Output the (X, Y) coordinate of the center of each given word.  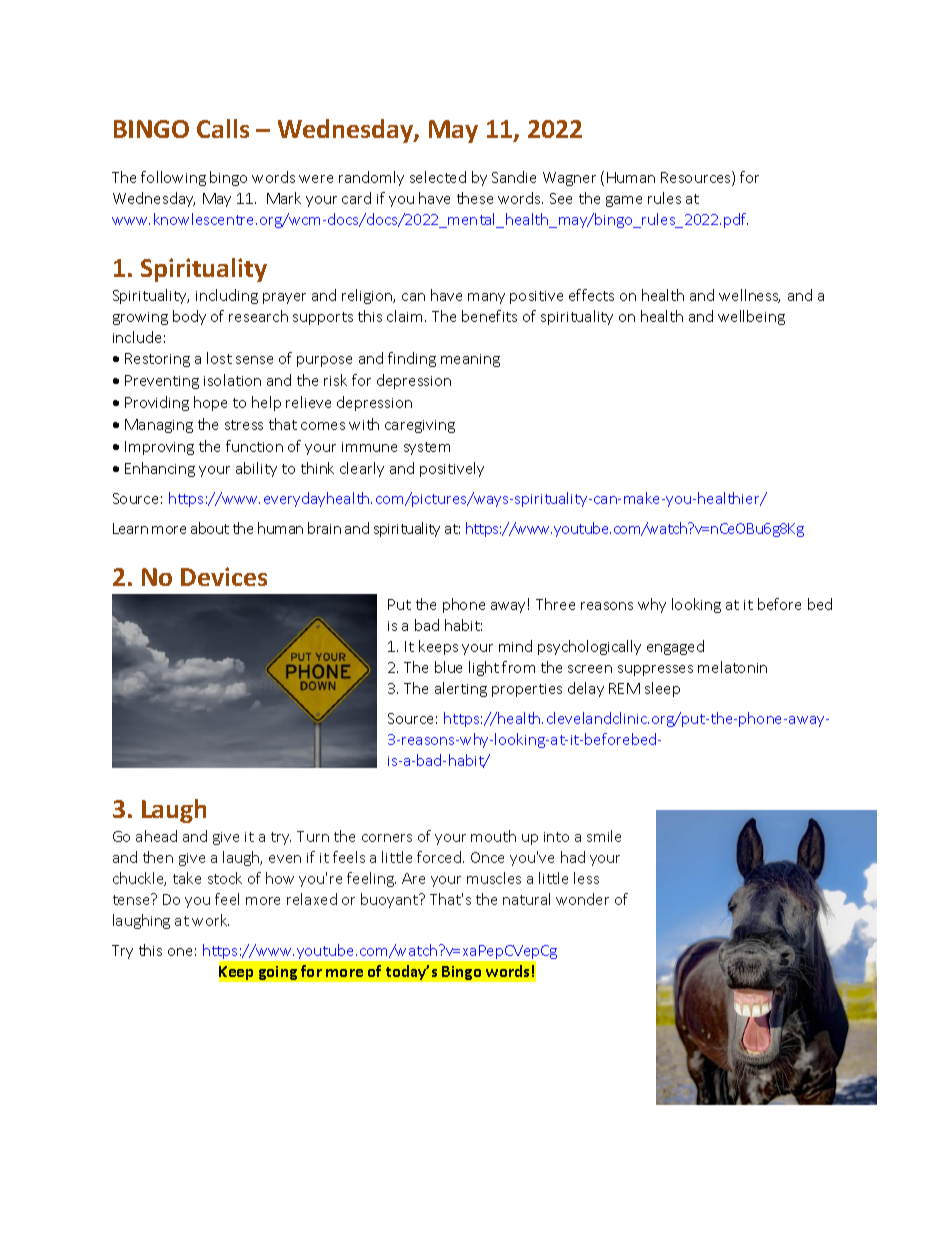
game (624, 201)
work (210, 920)
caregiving (420, 426)
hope (210, 403)
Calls (223, 128)
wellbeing (751, 317)
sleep (662, 689)
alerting (461, 689)
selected (438, 177)
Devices (224, 576)
